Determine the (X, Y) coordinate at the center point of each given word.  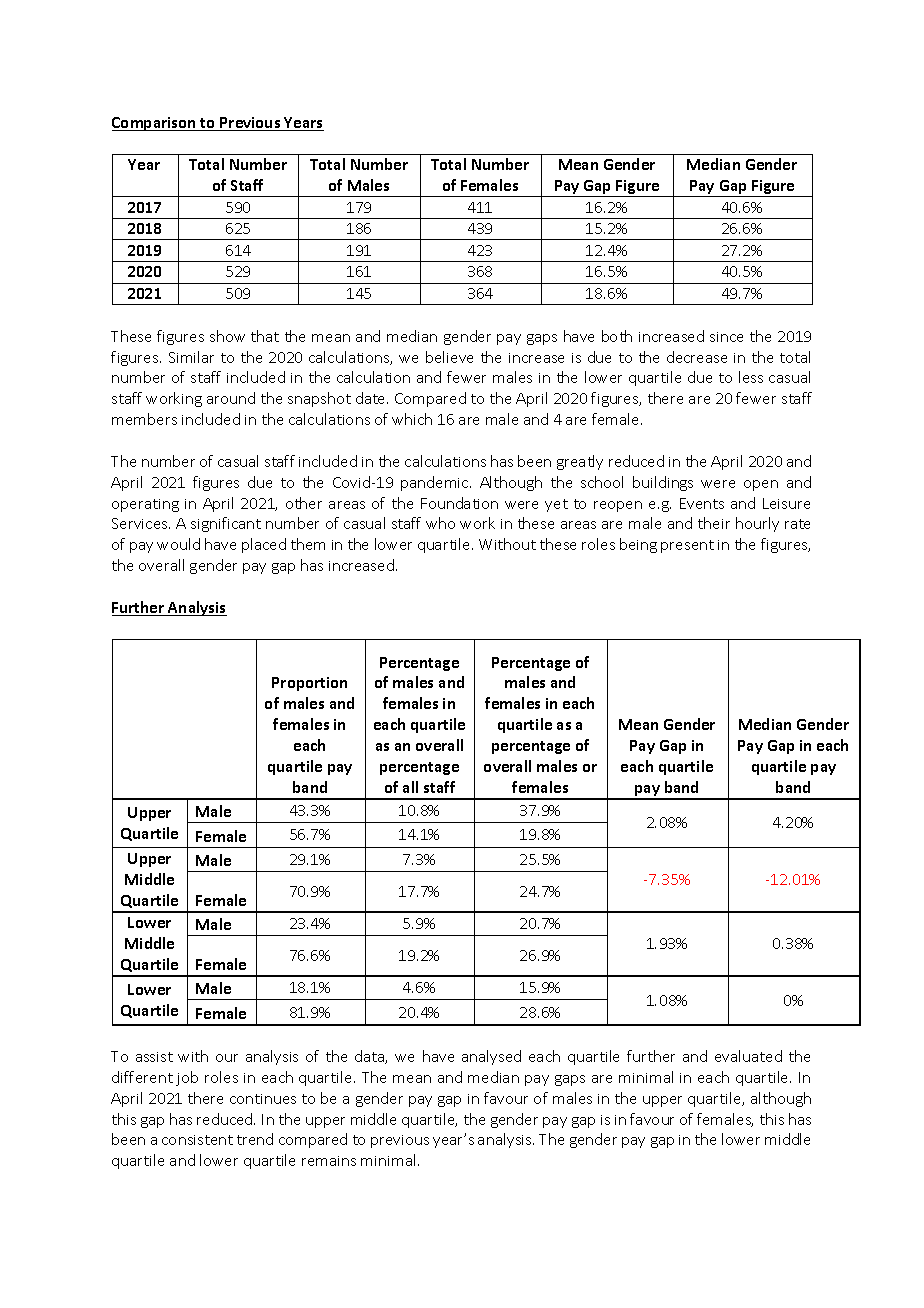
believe (449, 357)
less (751, 377)
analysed (491, 1057)
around (231, 398)
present (687, 546)
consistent (197, 1140)
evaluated (748, 1056)
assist (154, 1057)
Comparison (155, 124)
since (726, 337)
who (440, 523)
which (412, 419)
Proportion (309, 684)
